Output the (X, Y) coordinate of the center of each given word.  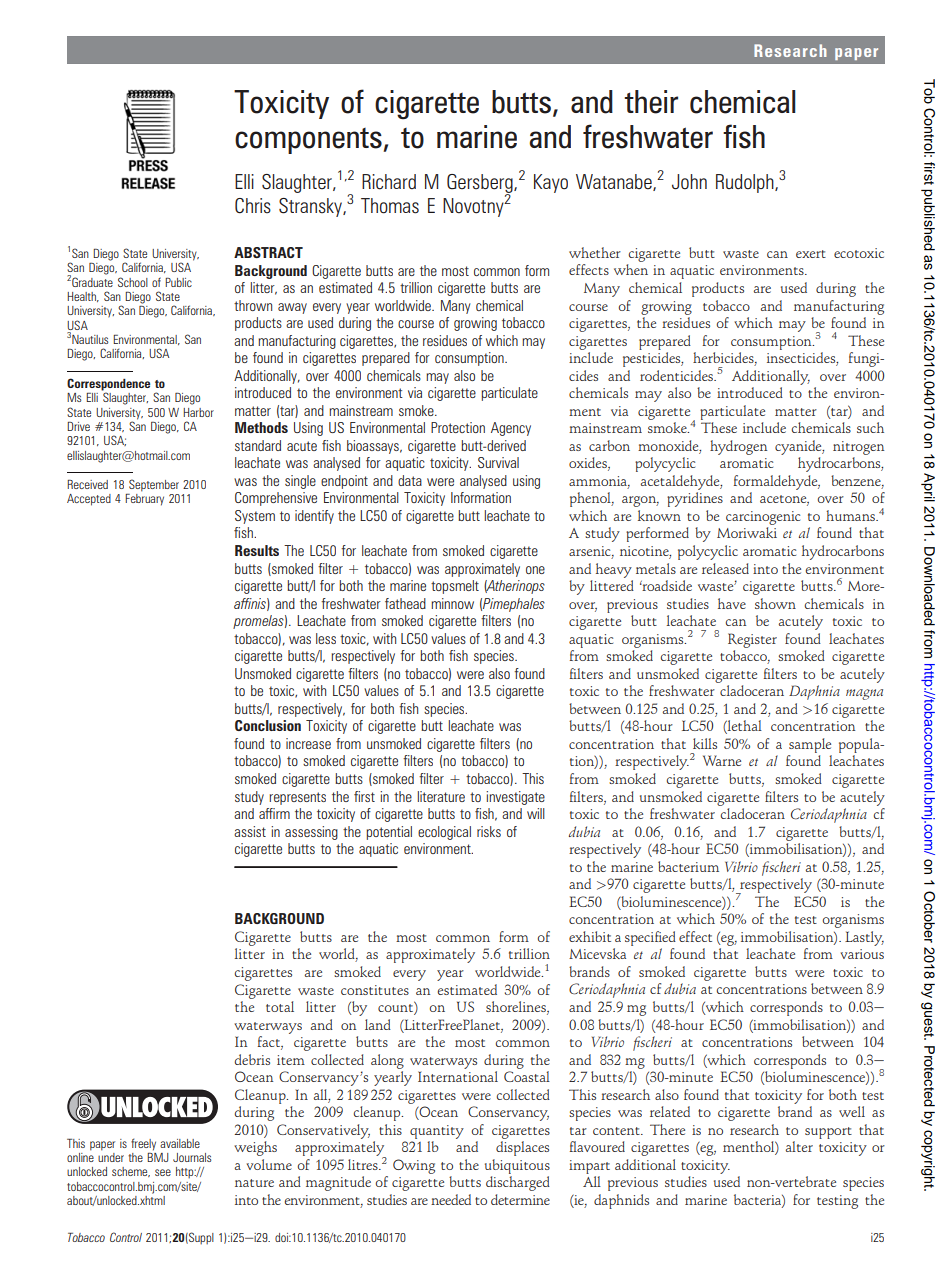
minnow (452, 603)
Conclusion (268, 725)
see (163, 1172)
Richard (389, 182)
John (689, 182)
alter (799, 1146)
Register (752, 640)
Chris (253, 206)
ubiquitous (517, 1166)
